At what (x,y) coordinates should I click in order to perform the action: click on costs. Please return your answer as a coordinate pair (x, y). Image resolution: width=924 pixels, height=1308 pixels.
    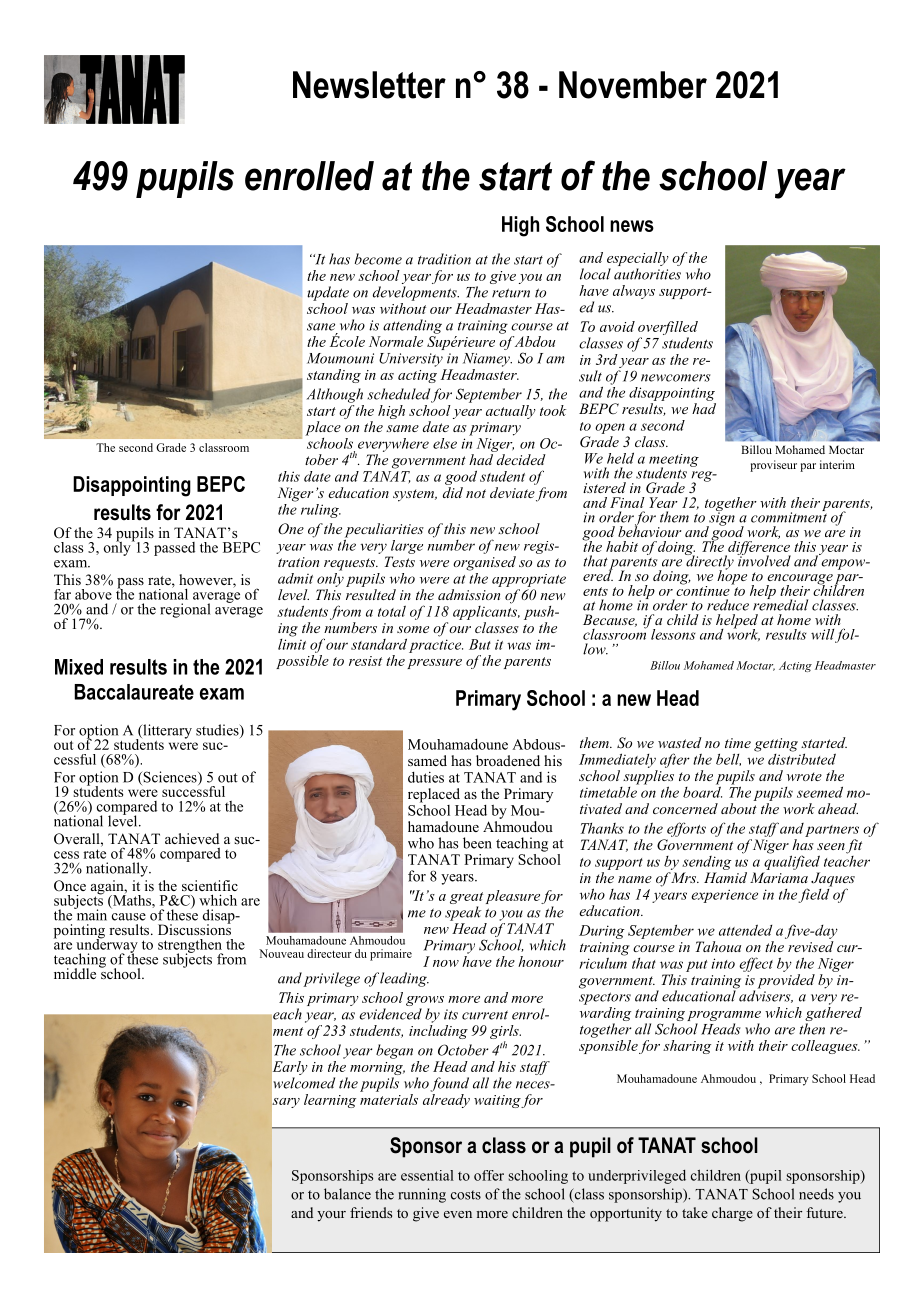
    Looking at the image, I should click on (466, 1195).
